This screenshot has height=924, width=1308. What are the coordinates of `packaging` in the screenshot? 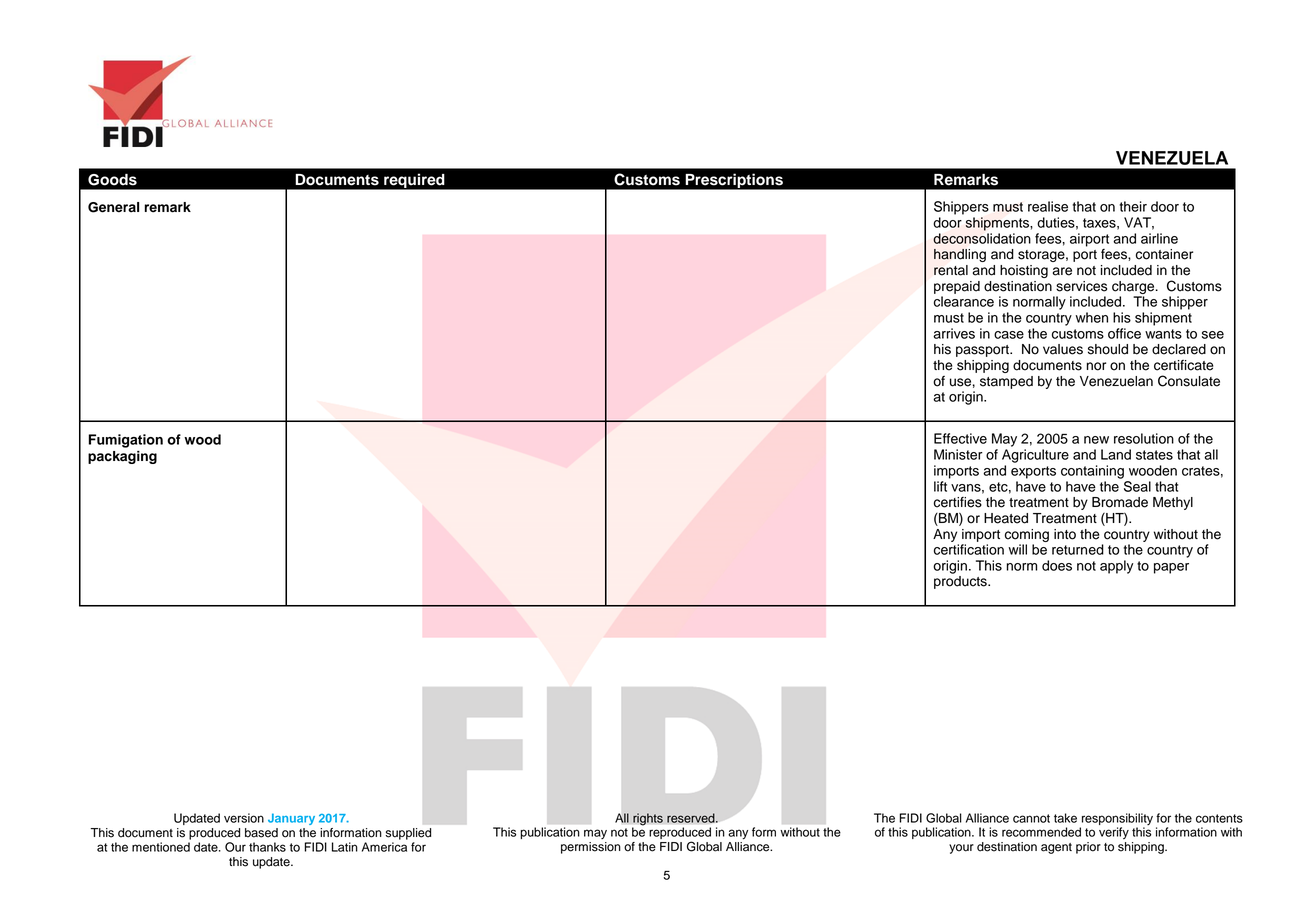 It's located at (122, 457).
